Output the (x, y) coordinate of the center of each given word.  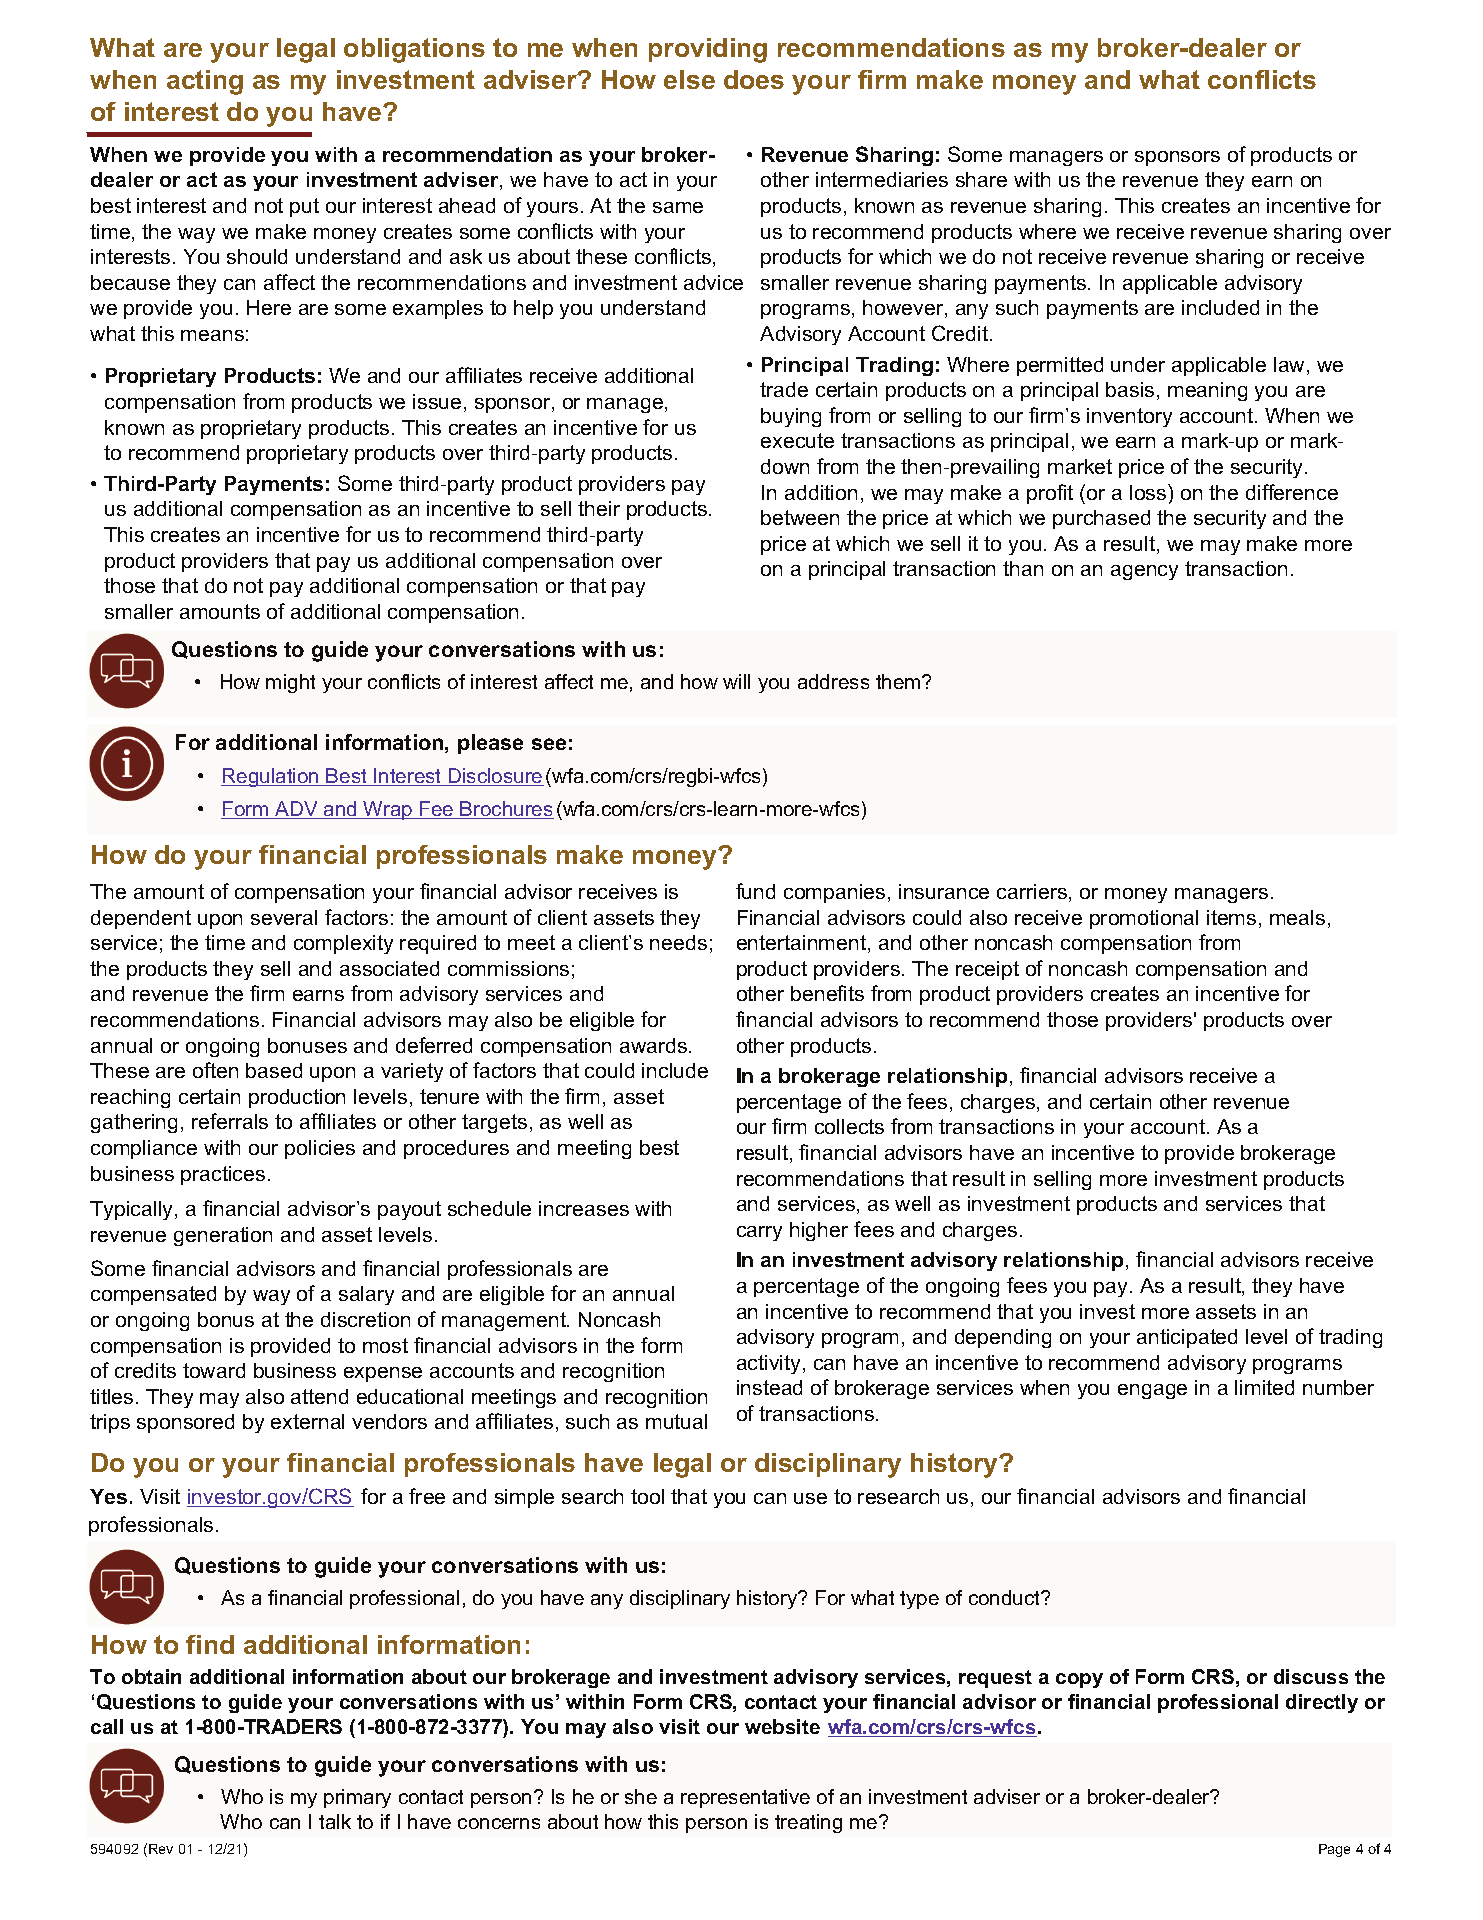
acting (205, 82)
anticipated (1187, 1338)
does (754, 79)
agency (1144, 572)
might (290, 683)
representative (745, 1798)
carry (759, 1233)
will (736, 681)
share (981, 179)
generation (223, 1236)
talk (335, 1821)
